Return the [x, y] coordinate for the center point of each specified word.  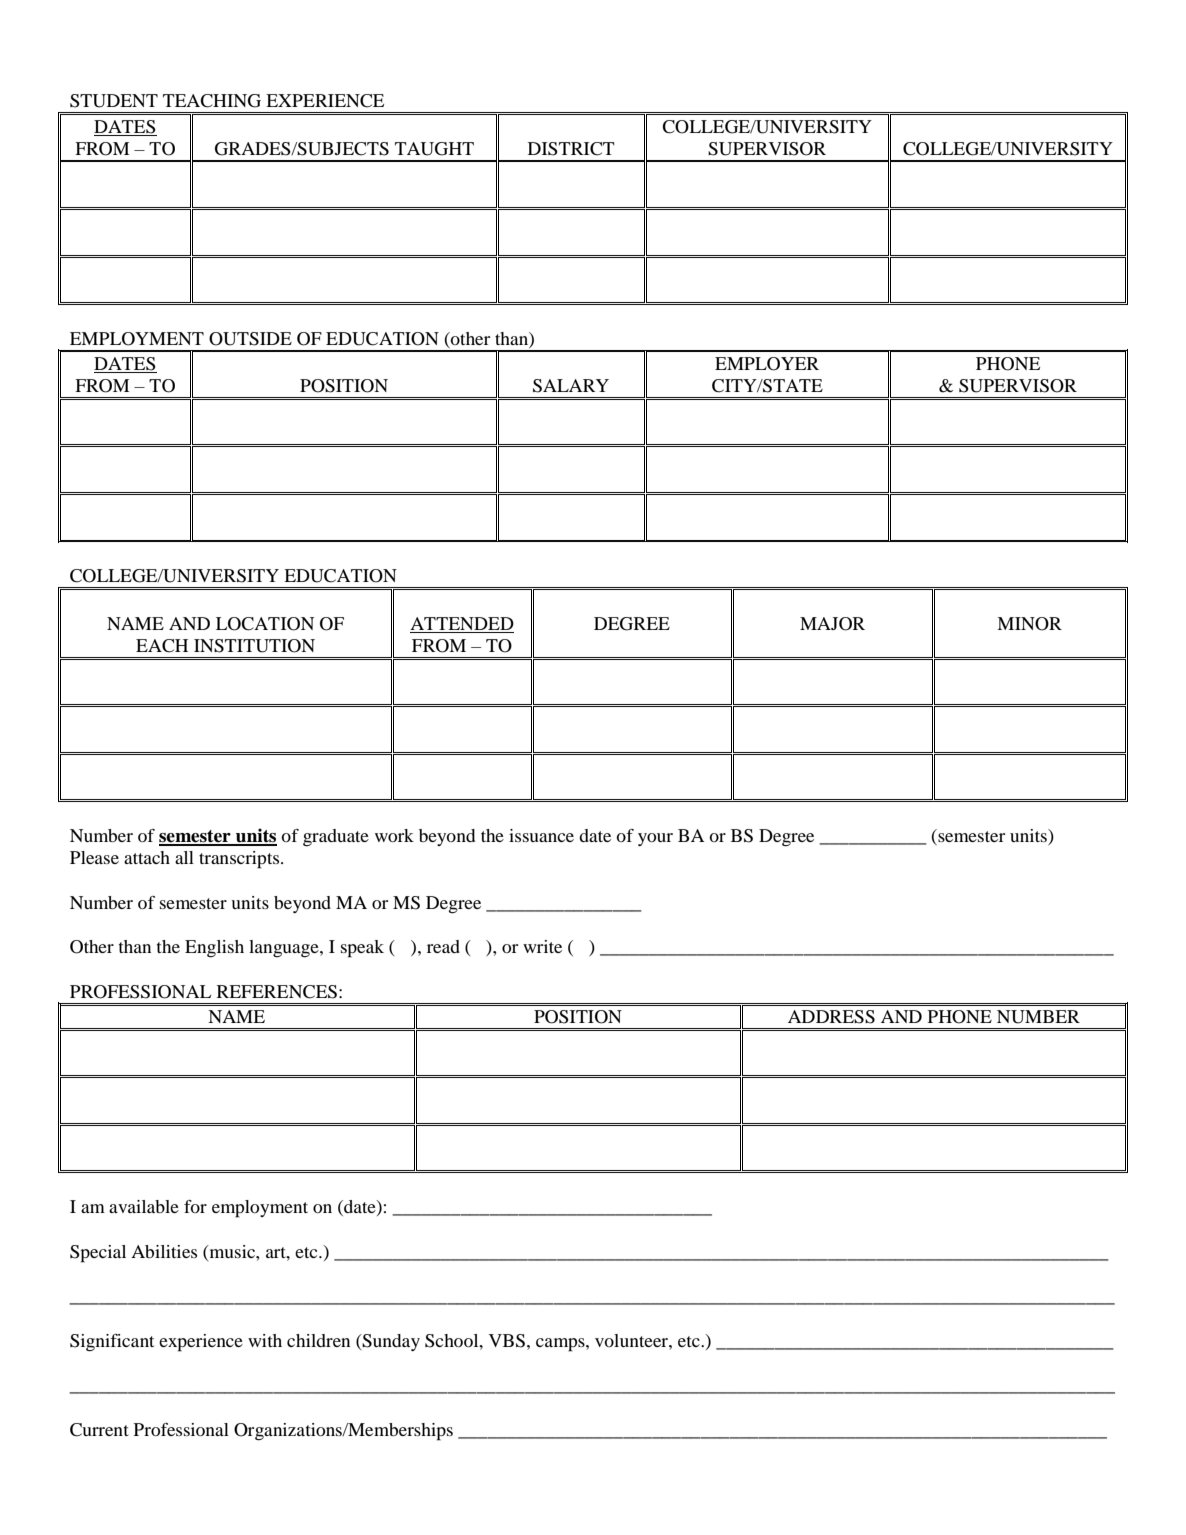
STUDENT [114, 101]
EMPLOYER [767, 364]
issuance [541, 835]
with [265, 1340]
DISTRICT [571, 149]
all [184, 857]
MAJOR [832, 624]
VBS [507, 1341]
